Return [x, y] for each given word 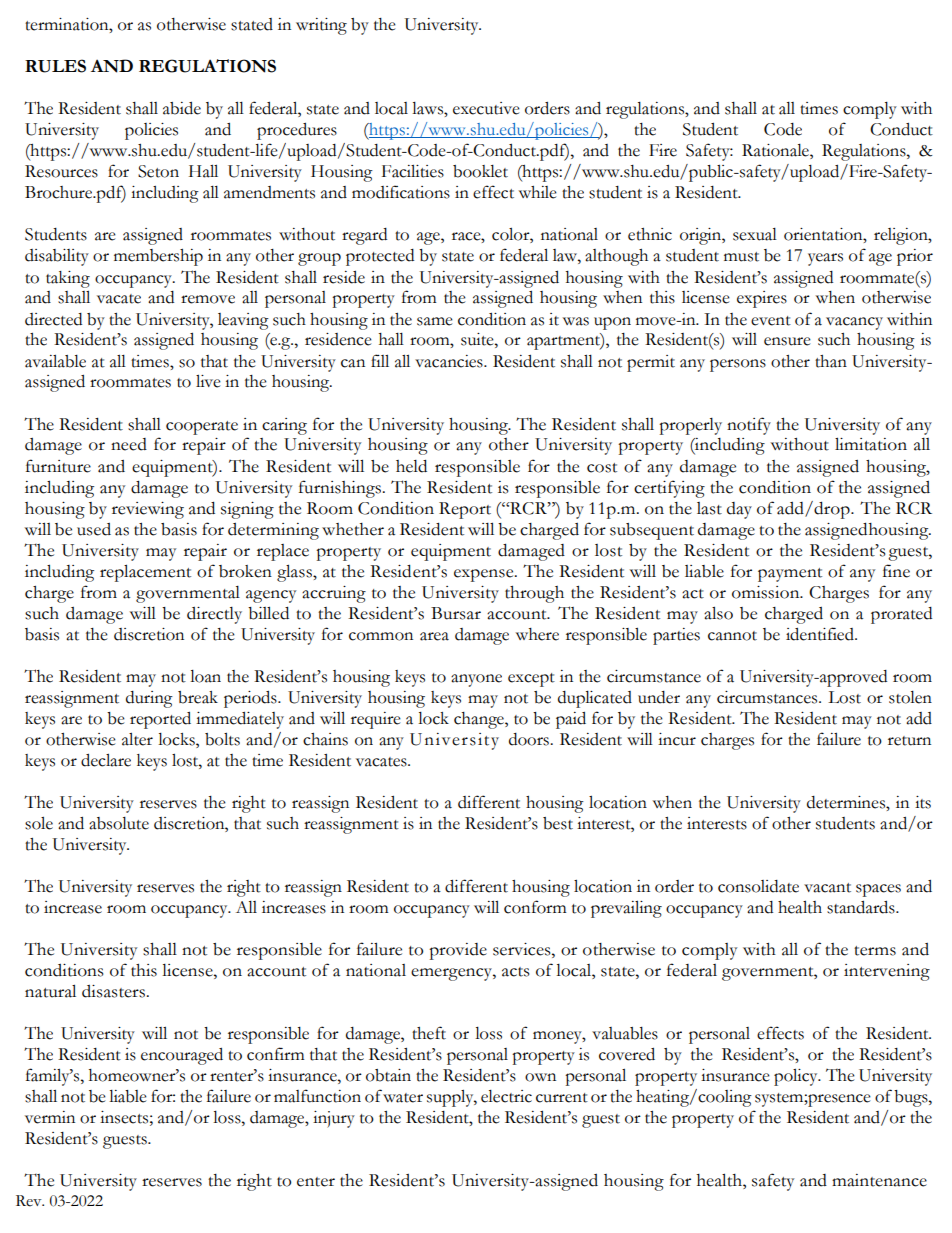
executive [486, 108]
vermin [50, 1117]
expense [485, 575]
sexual [755, 234]
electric [506, 1096]
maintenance [879, 1180]
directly [214, 615]
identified [821, 634]
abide [182, 108]
